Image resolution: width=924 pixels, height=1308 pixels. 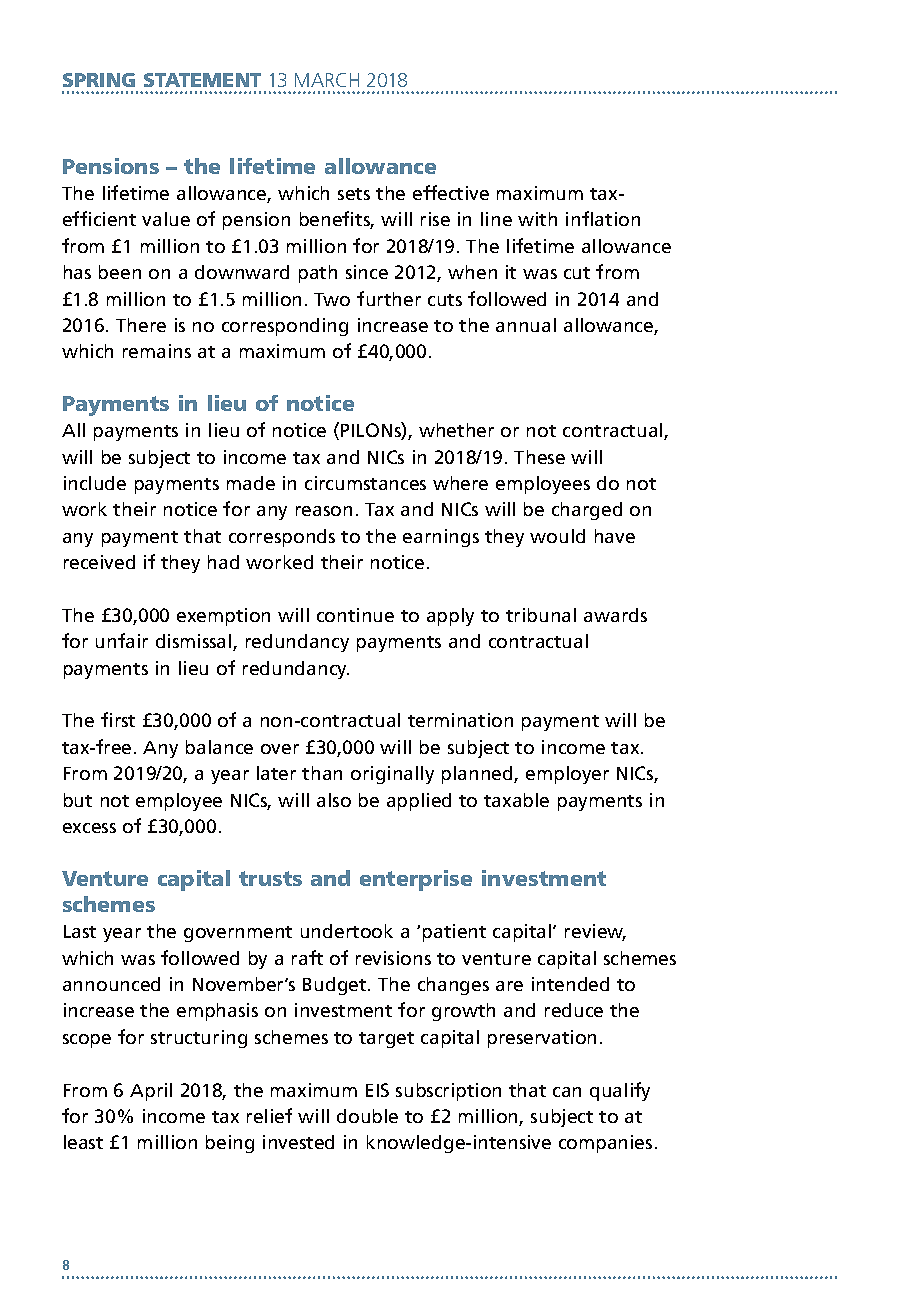 What do you see at coordinates (99, 80) in the document?
I see `SPRING` at bounding box center [99, 80].
